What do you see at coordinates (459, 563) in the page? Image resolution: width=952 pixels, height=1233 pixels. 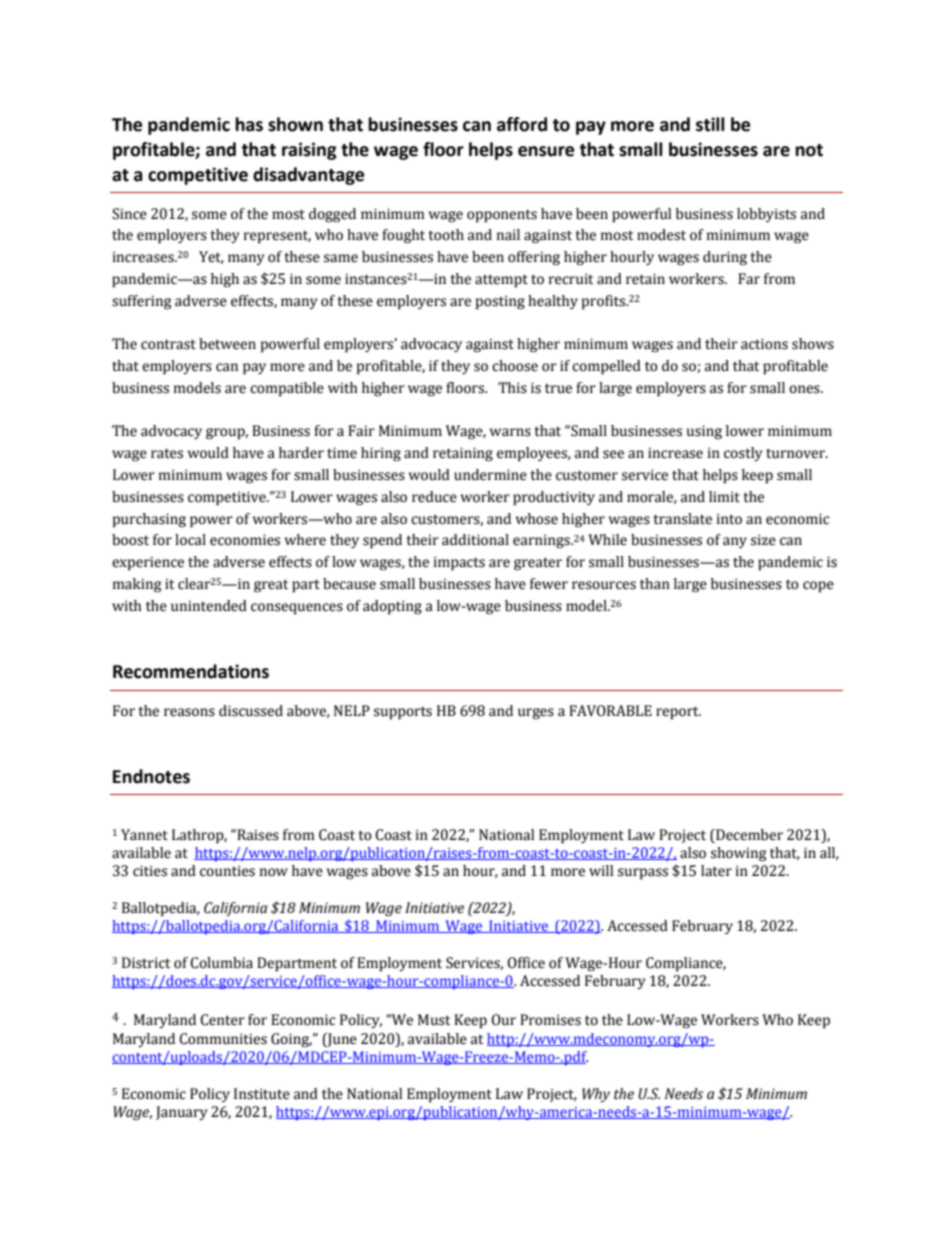 I see `impacts` at bounding box center [459, 563].
